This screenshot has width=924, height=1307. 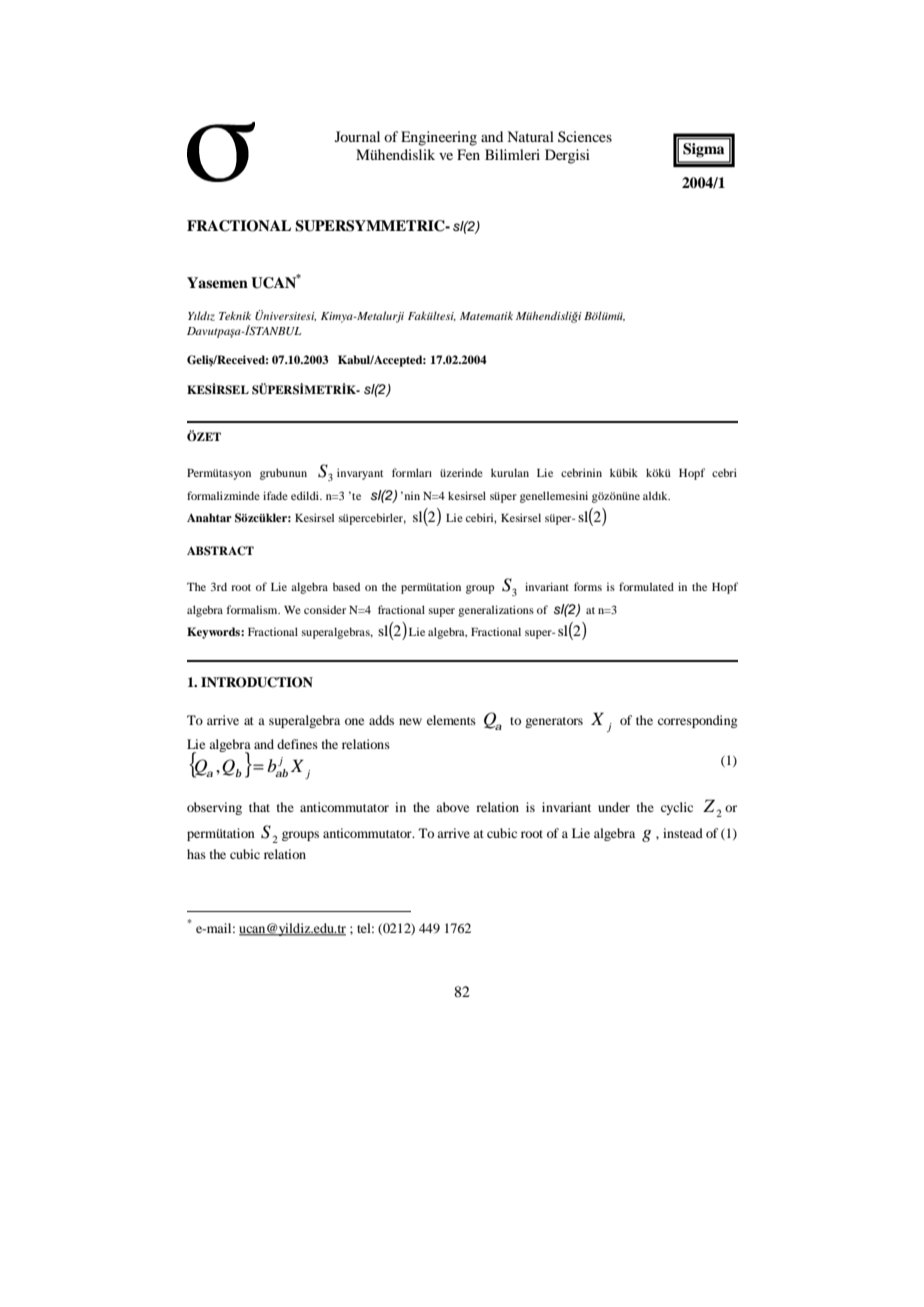 I want to click on Sigma, so click(x=703, y=150).
